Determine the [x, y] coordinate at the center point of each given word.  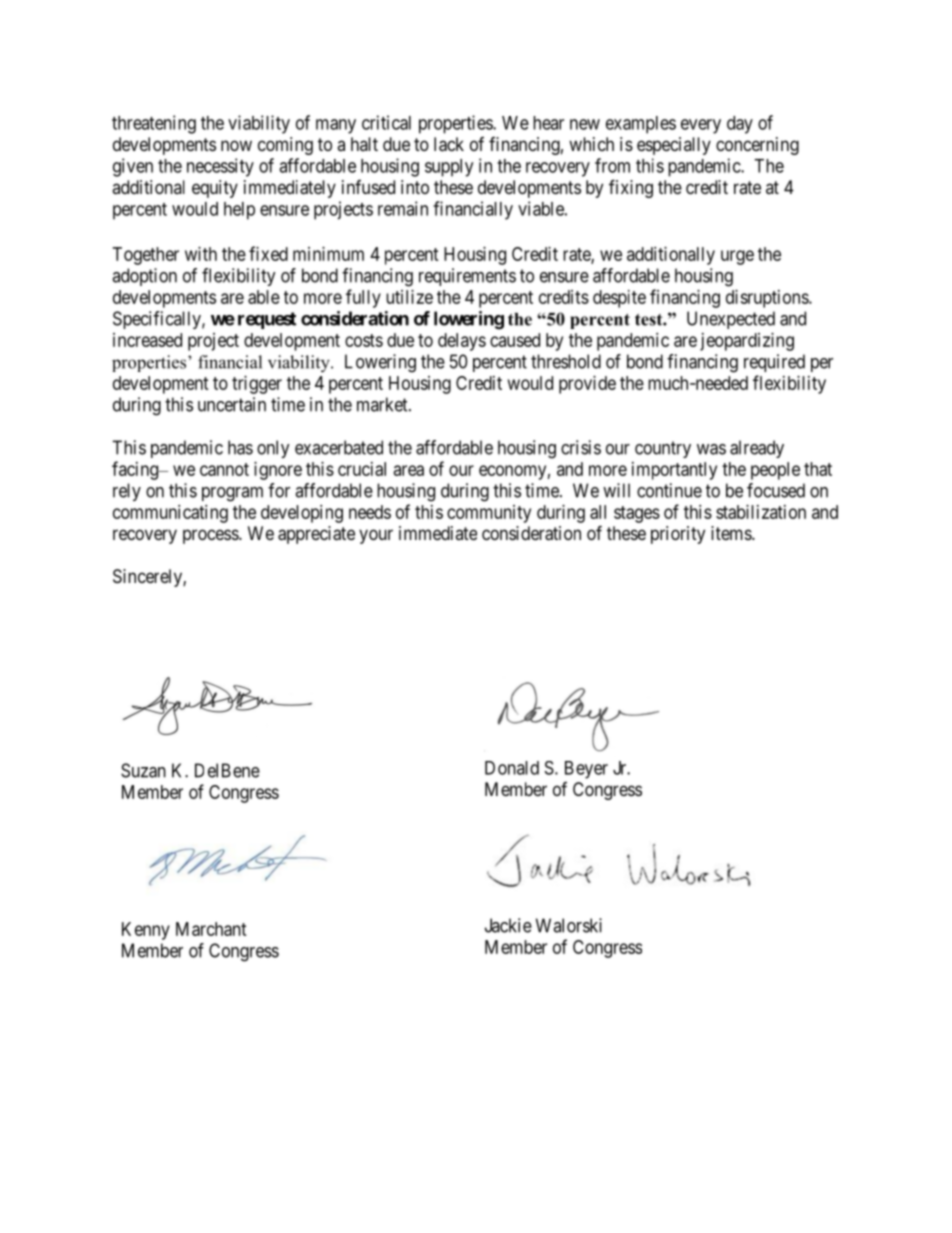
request [267, 320]
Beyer [586, 770]
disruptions [768, 299]
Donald [512, 768]
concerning [757, 146]
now [236, 145]
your [376, 536]
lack [449, 144]
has [240, 447]
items [732, 533]
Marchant [211, 929]
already [757, 449]
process [211, 536]
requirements [467, 277]
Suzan [143, 770]
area [409, 470]
